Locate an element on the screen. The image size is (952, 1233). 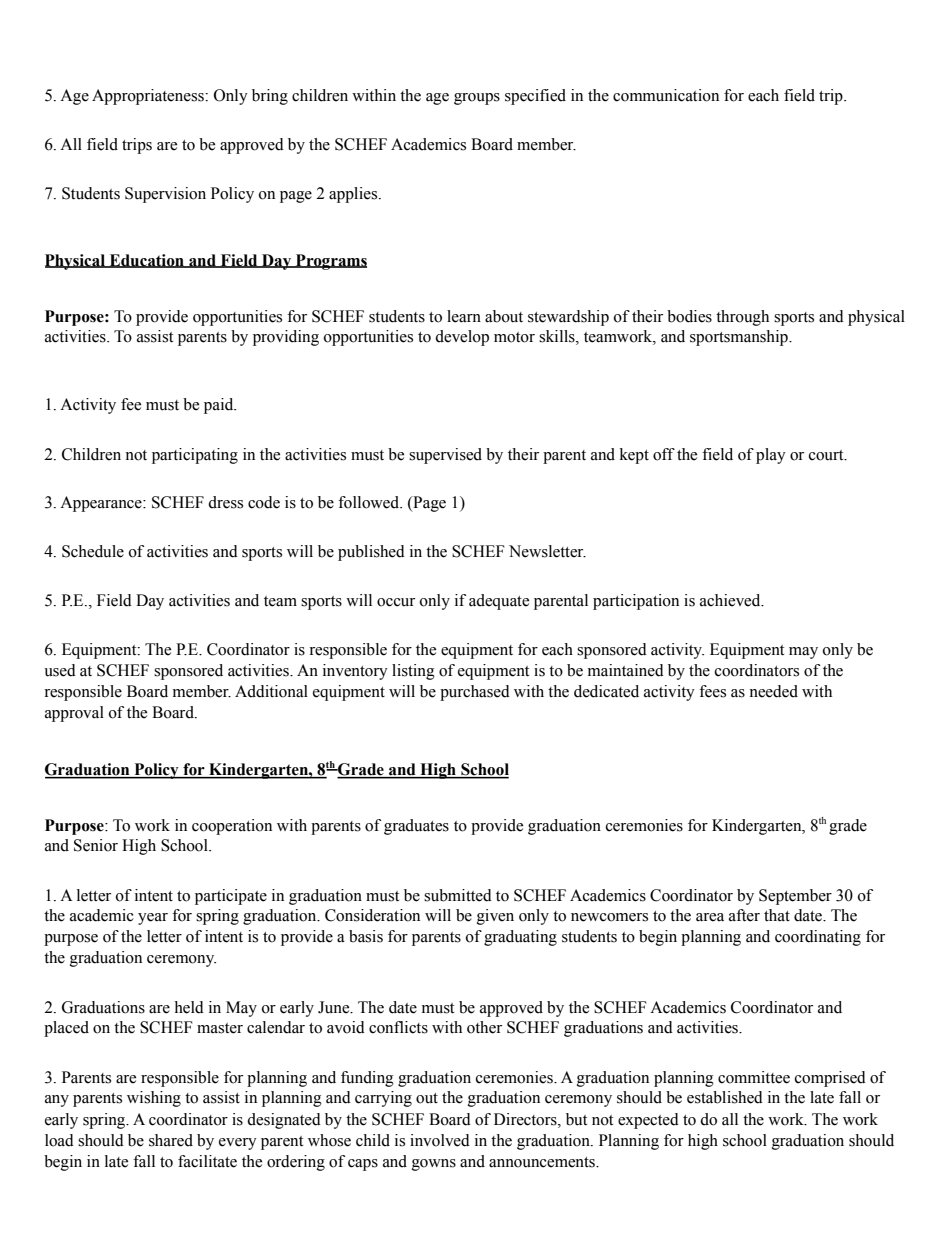
communication is located at coordinates (666, 95).
